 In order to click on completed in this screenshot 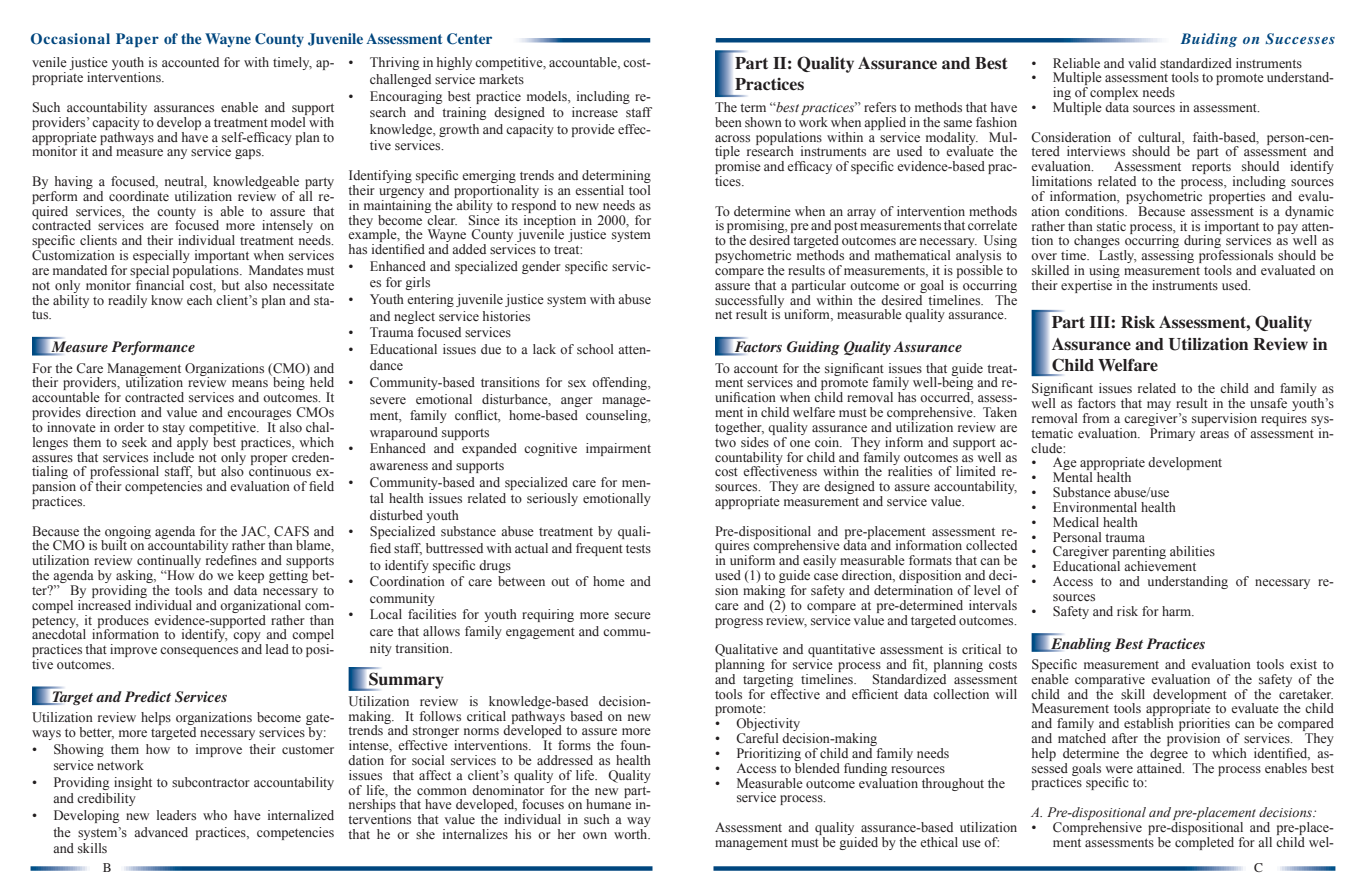, I will do `click(1204, 842)`.
